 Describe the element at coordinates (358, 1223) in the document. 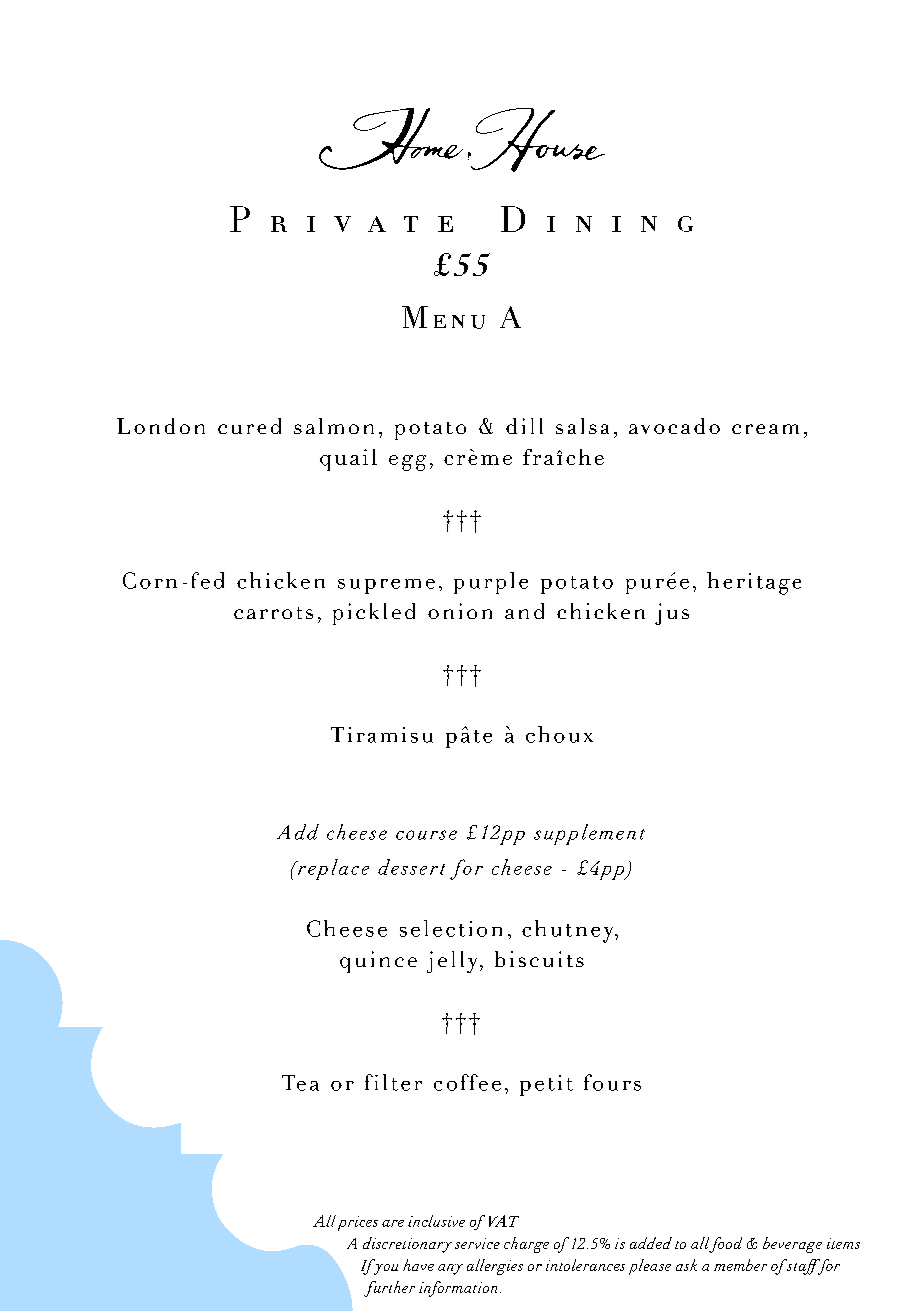

I see `prices` at that location.
